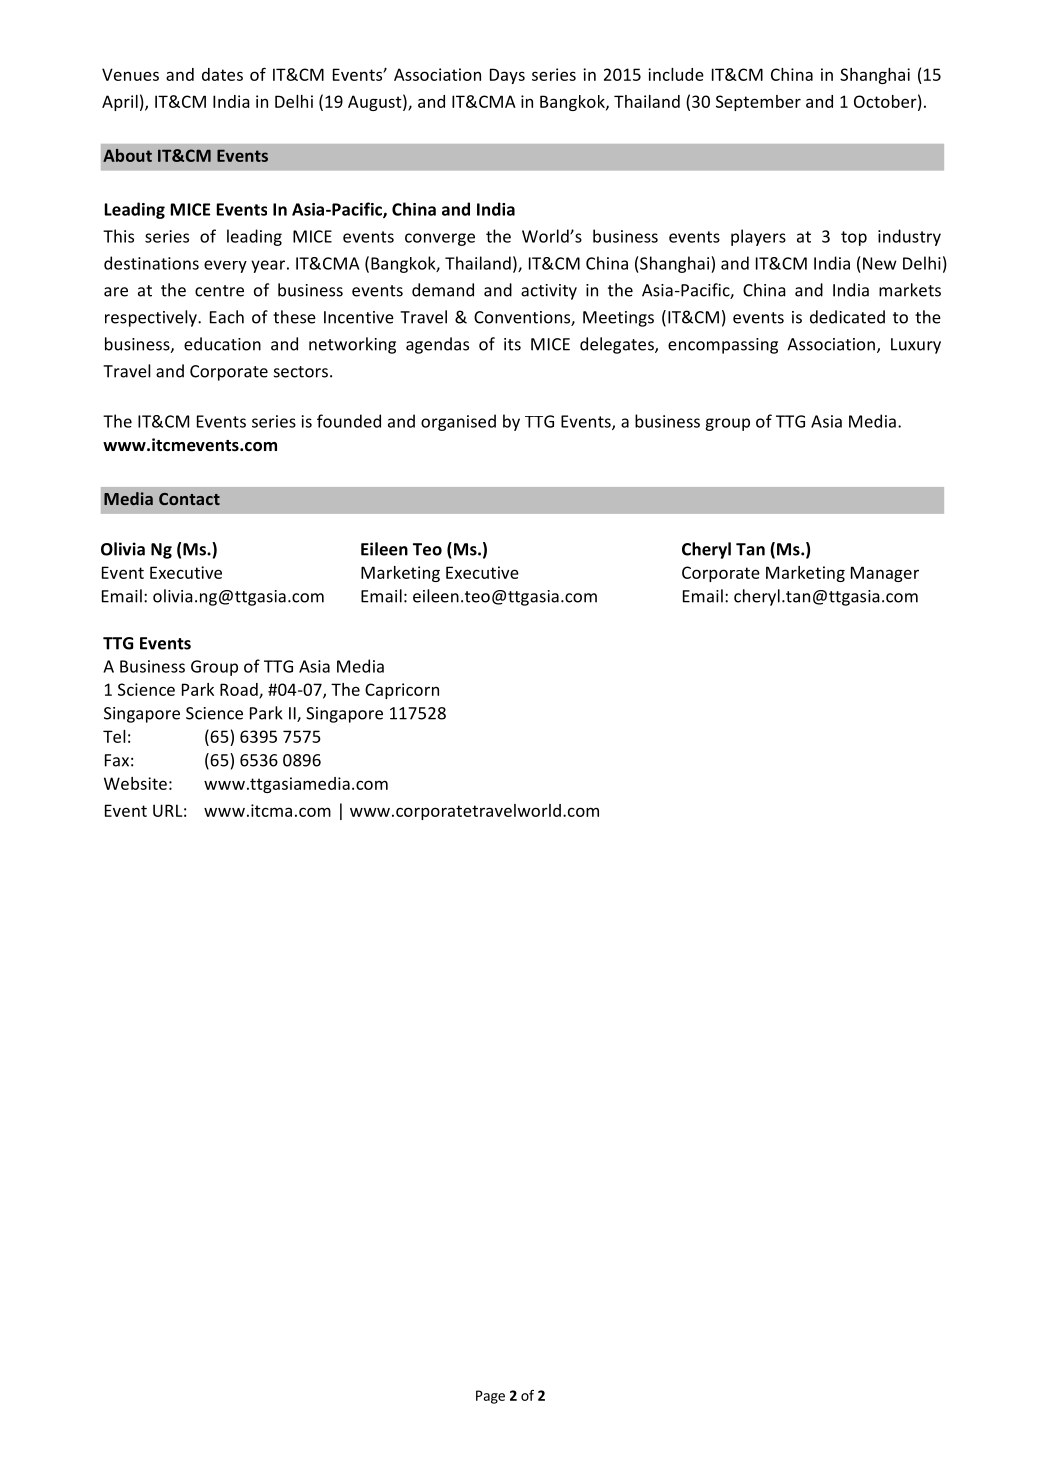 The image size is (1038, 1469). I want to click on Tel, so click(114, 736).
